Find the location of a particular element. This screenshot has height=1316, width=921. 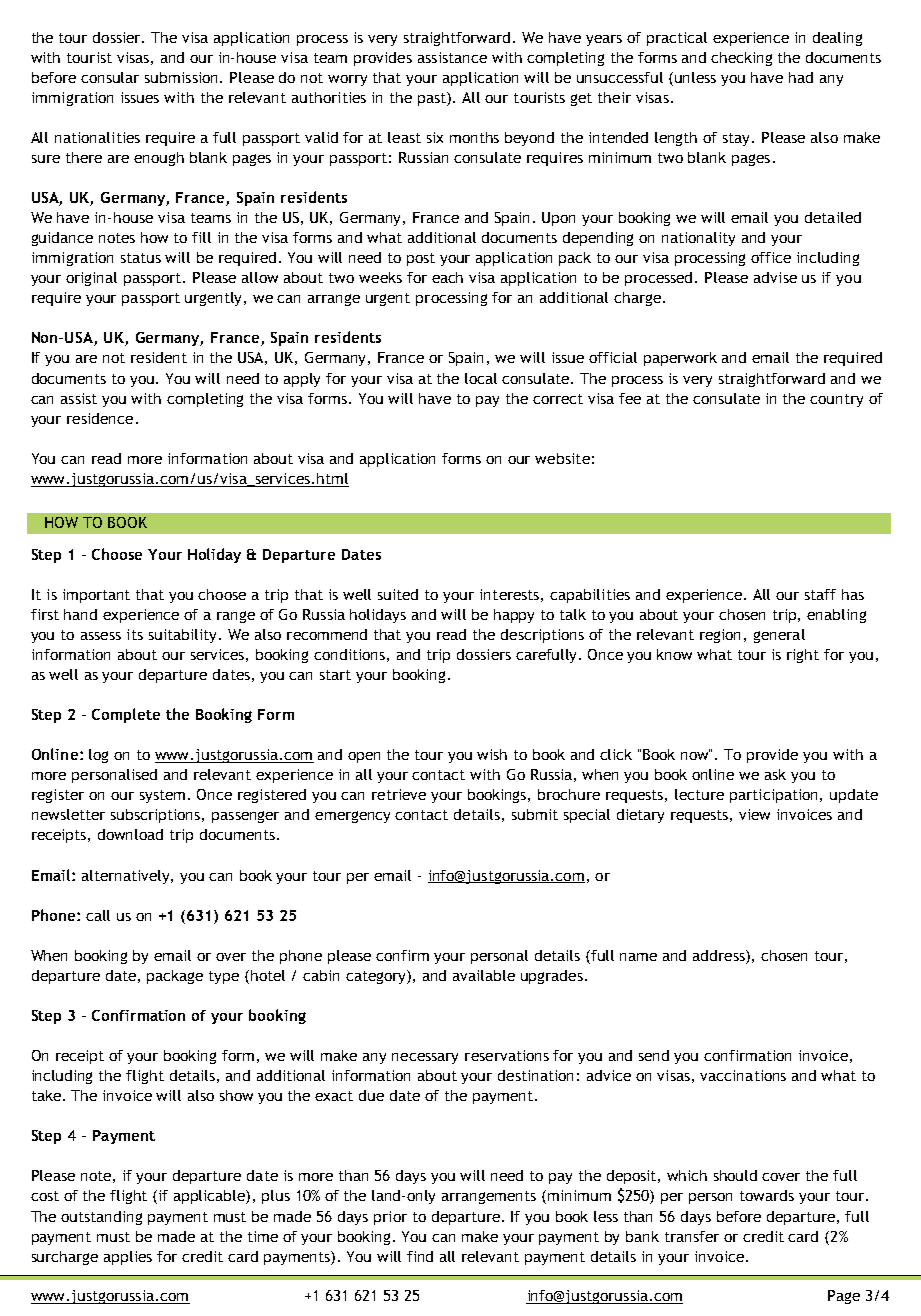

consular is located at coordinates (110, 77).
